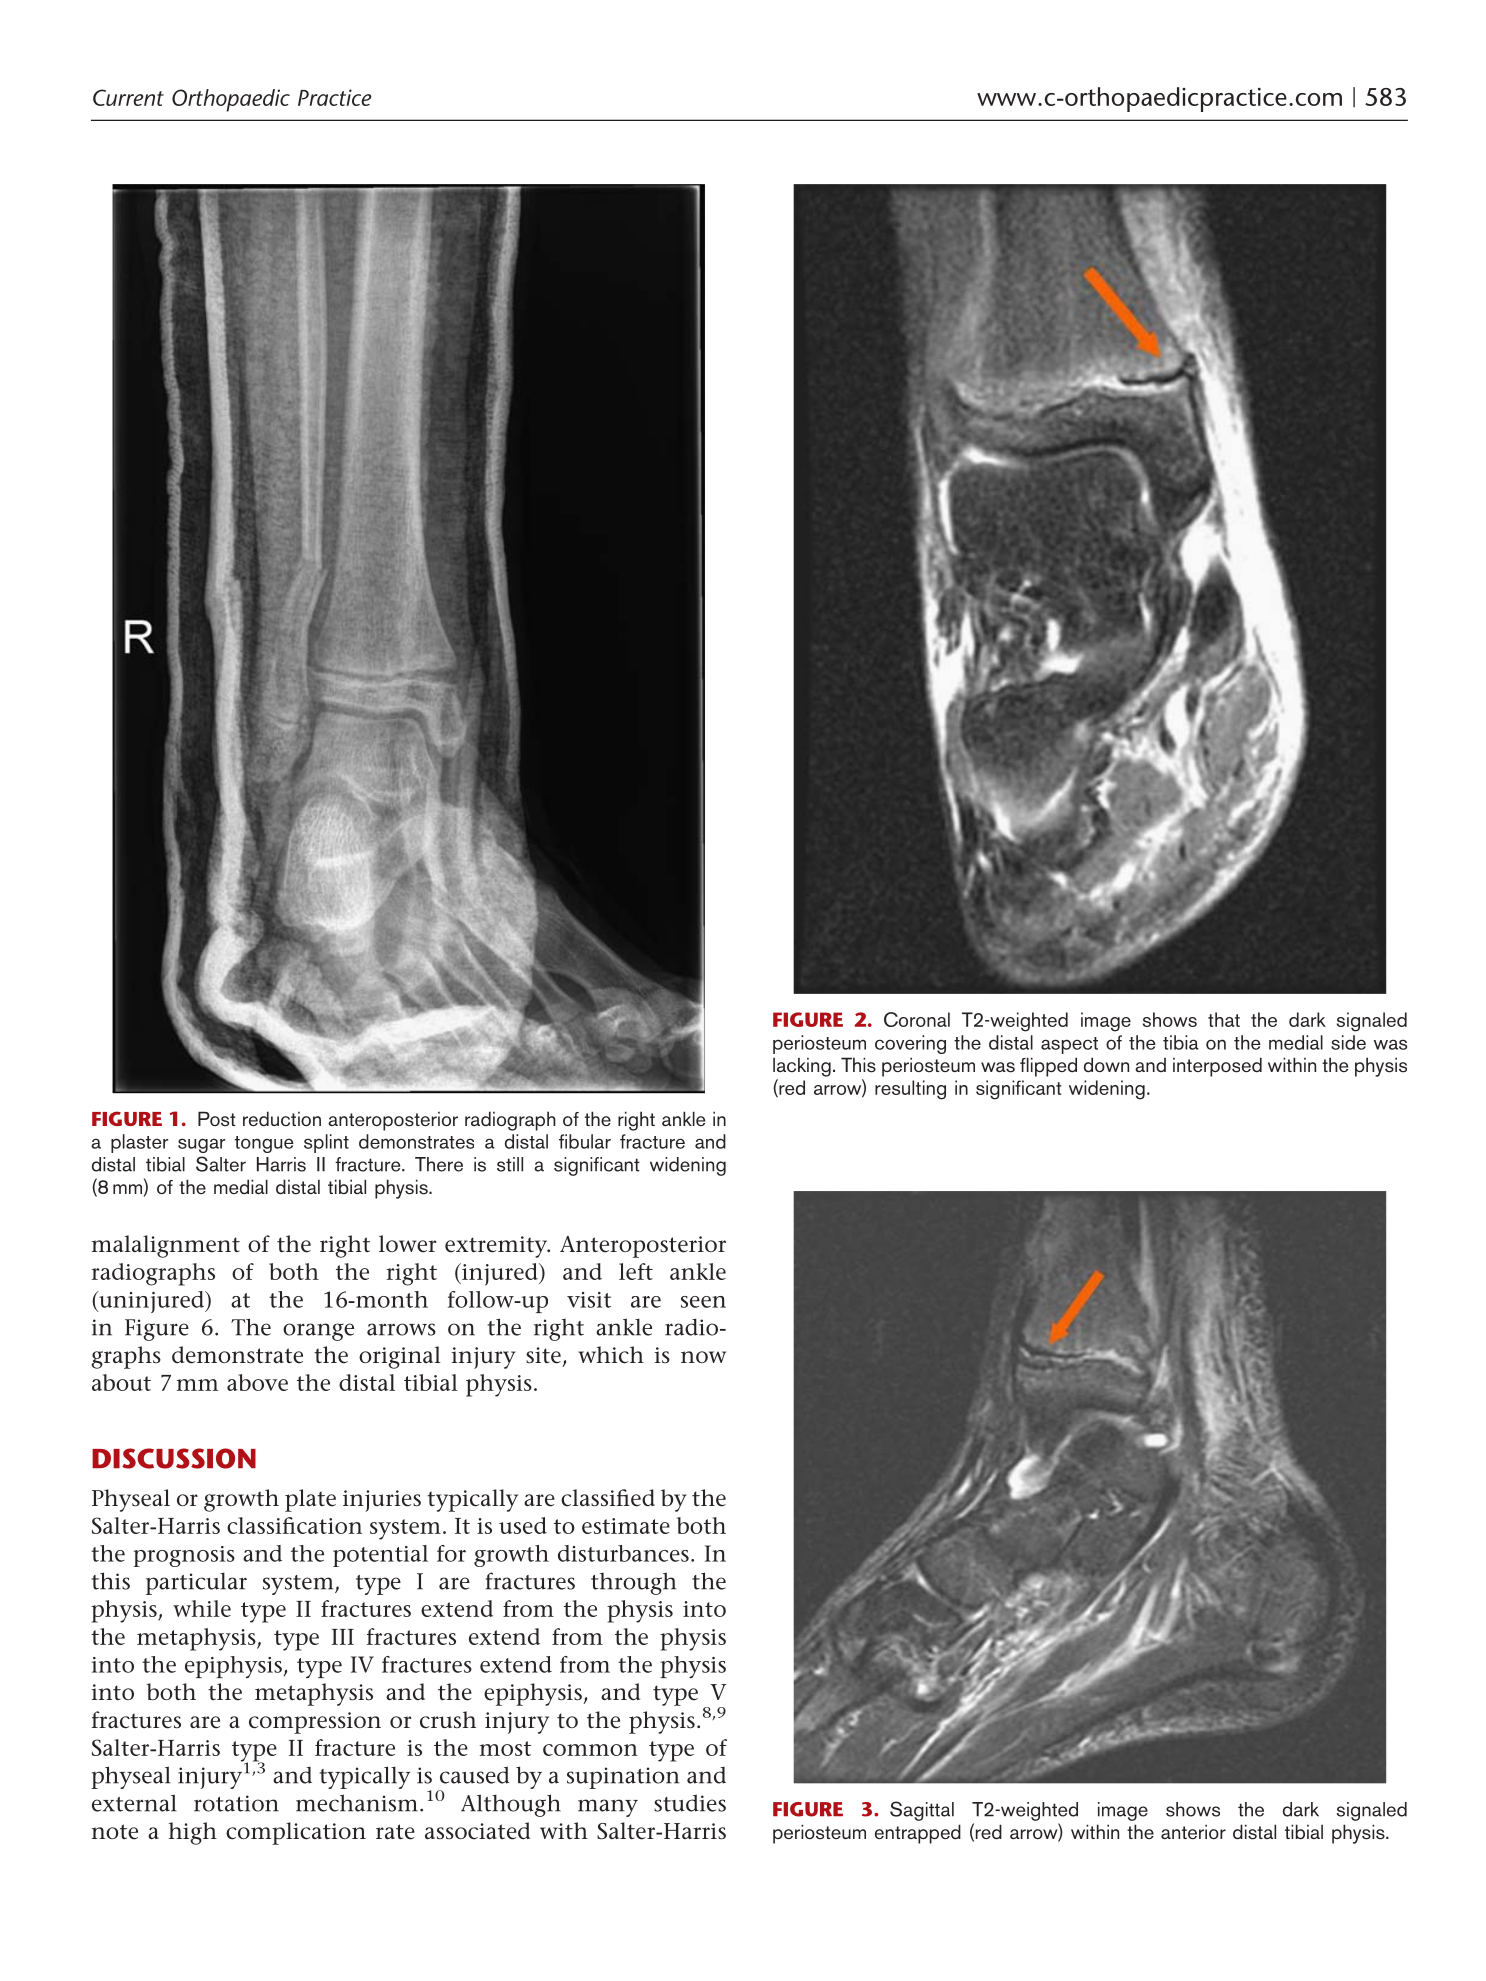 This document has width=1486, height=1981. Describe the element at coordinates (690, 1803) in the document. I see `studies` at that location.
